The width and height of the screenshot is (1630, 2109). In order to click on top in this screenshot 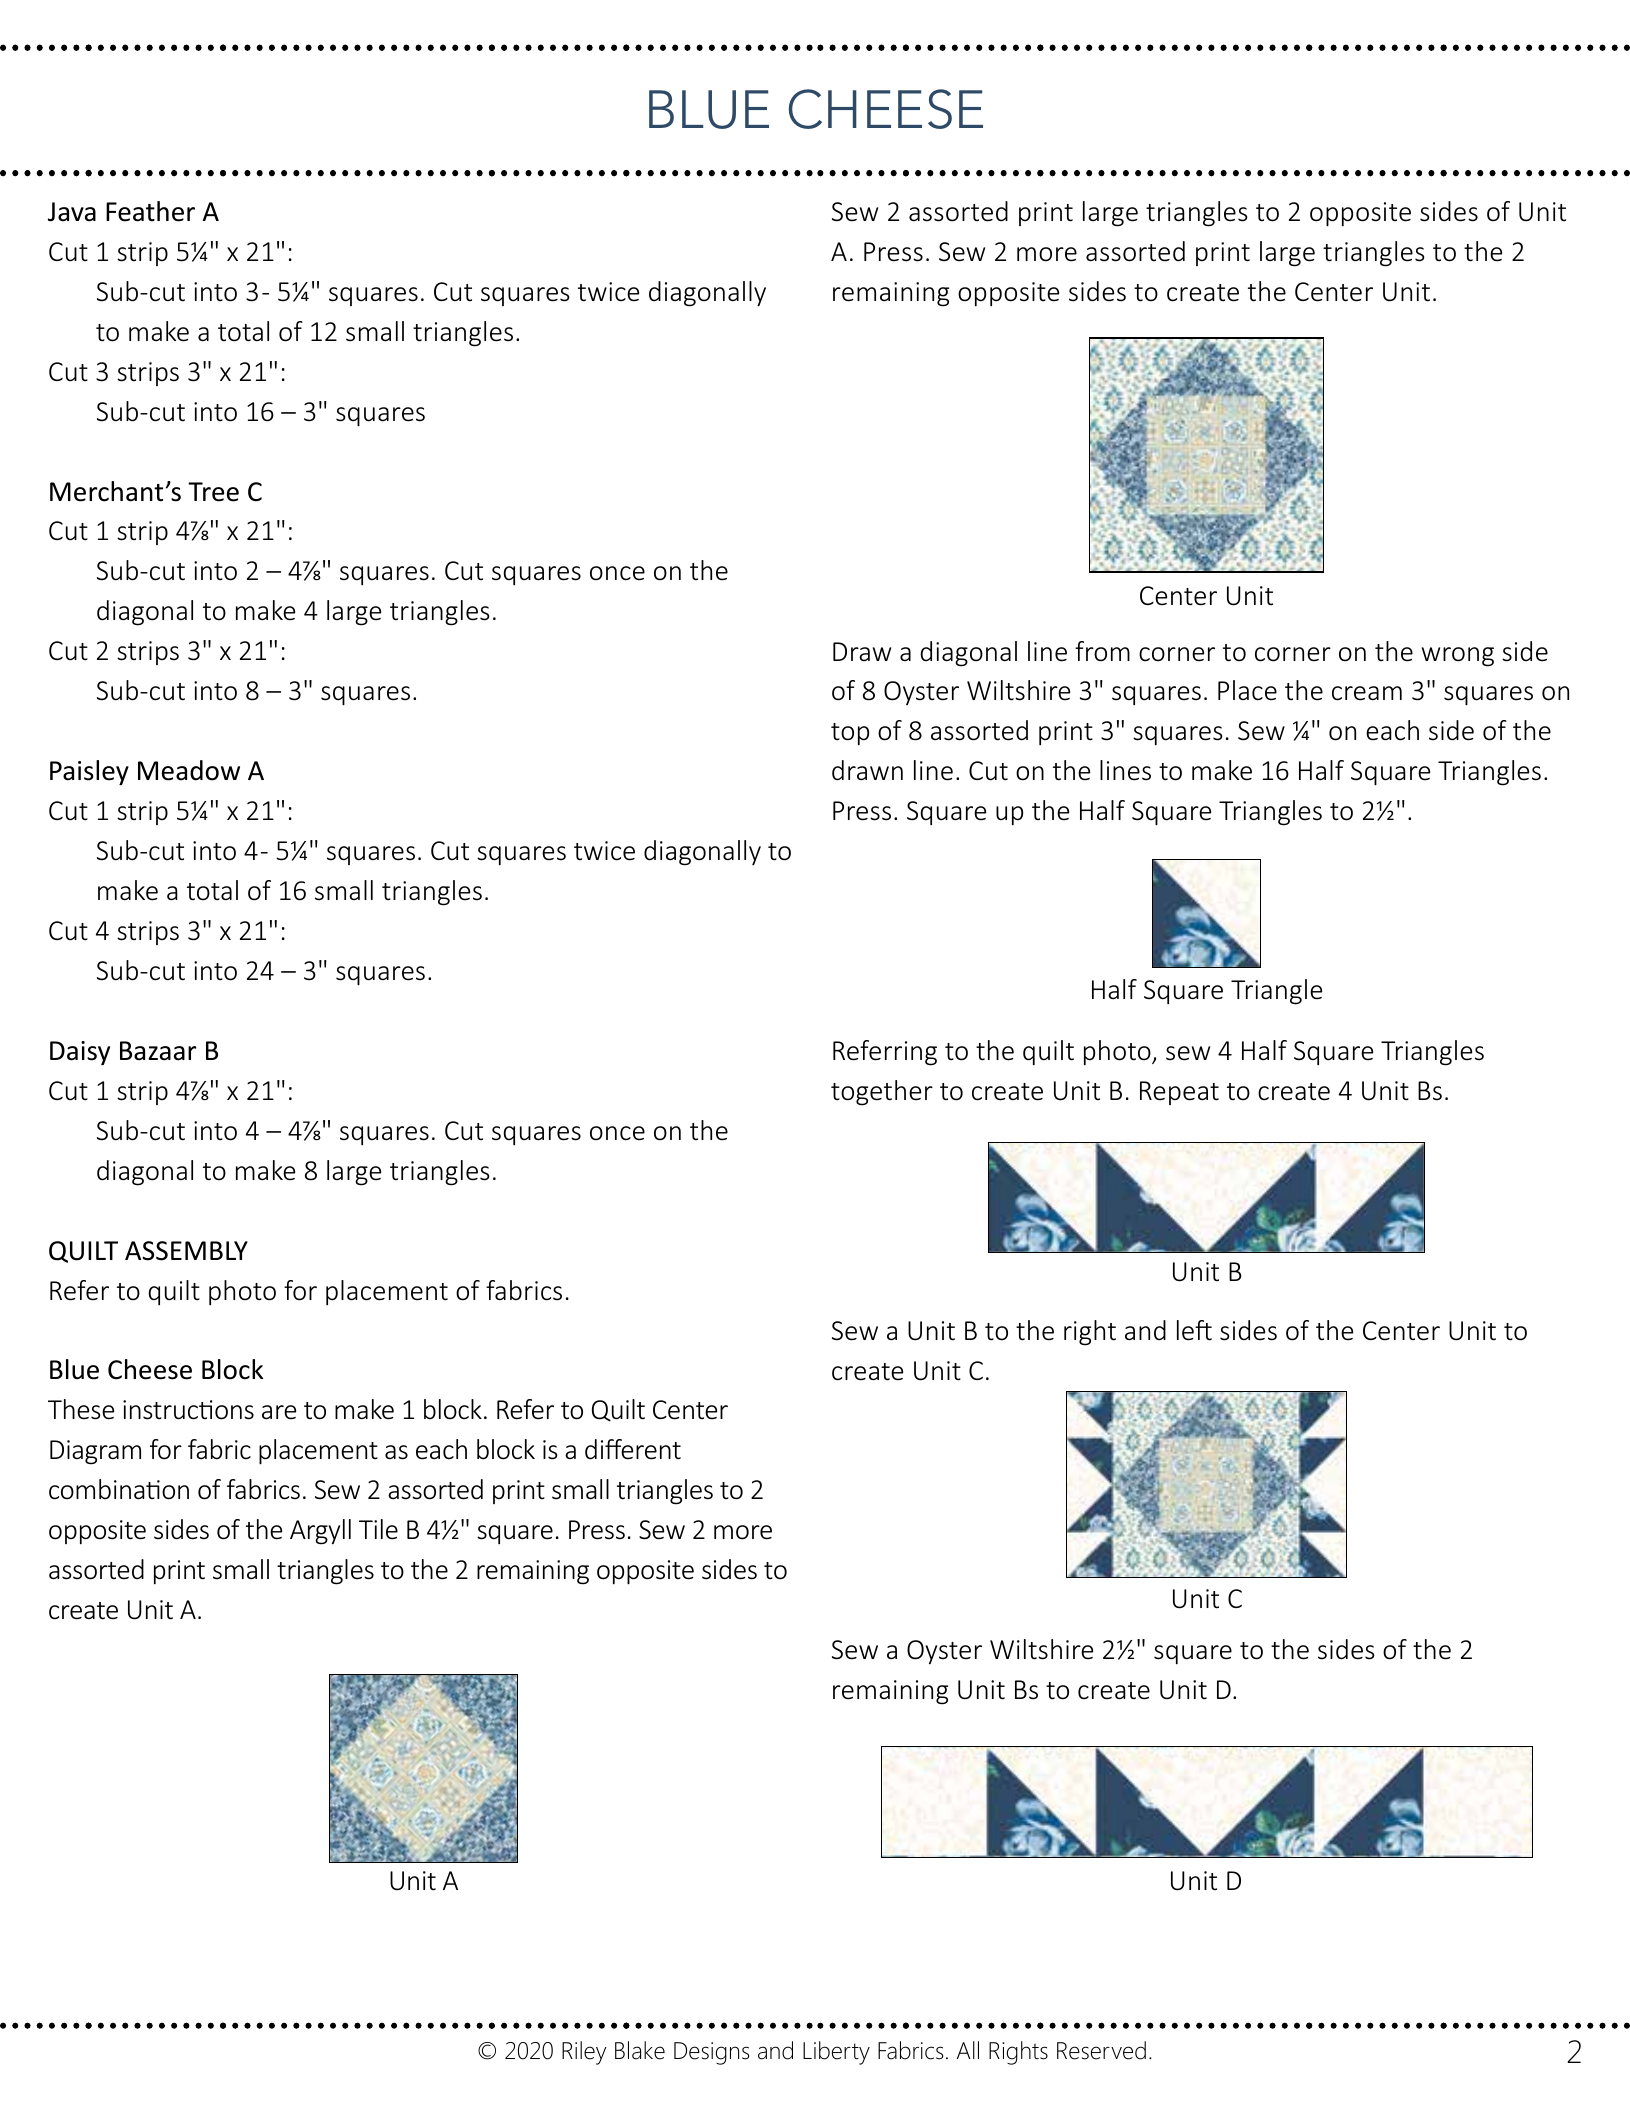, I will do `click(850, 734)`.
